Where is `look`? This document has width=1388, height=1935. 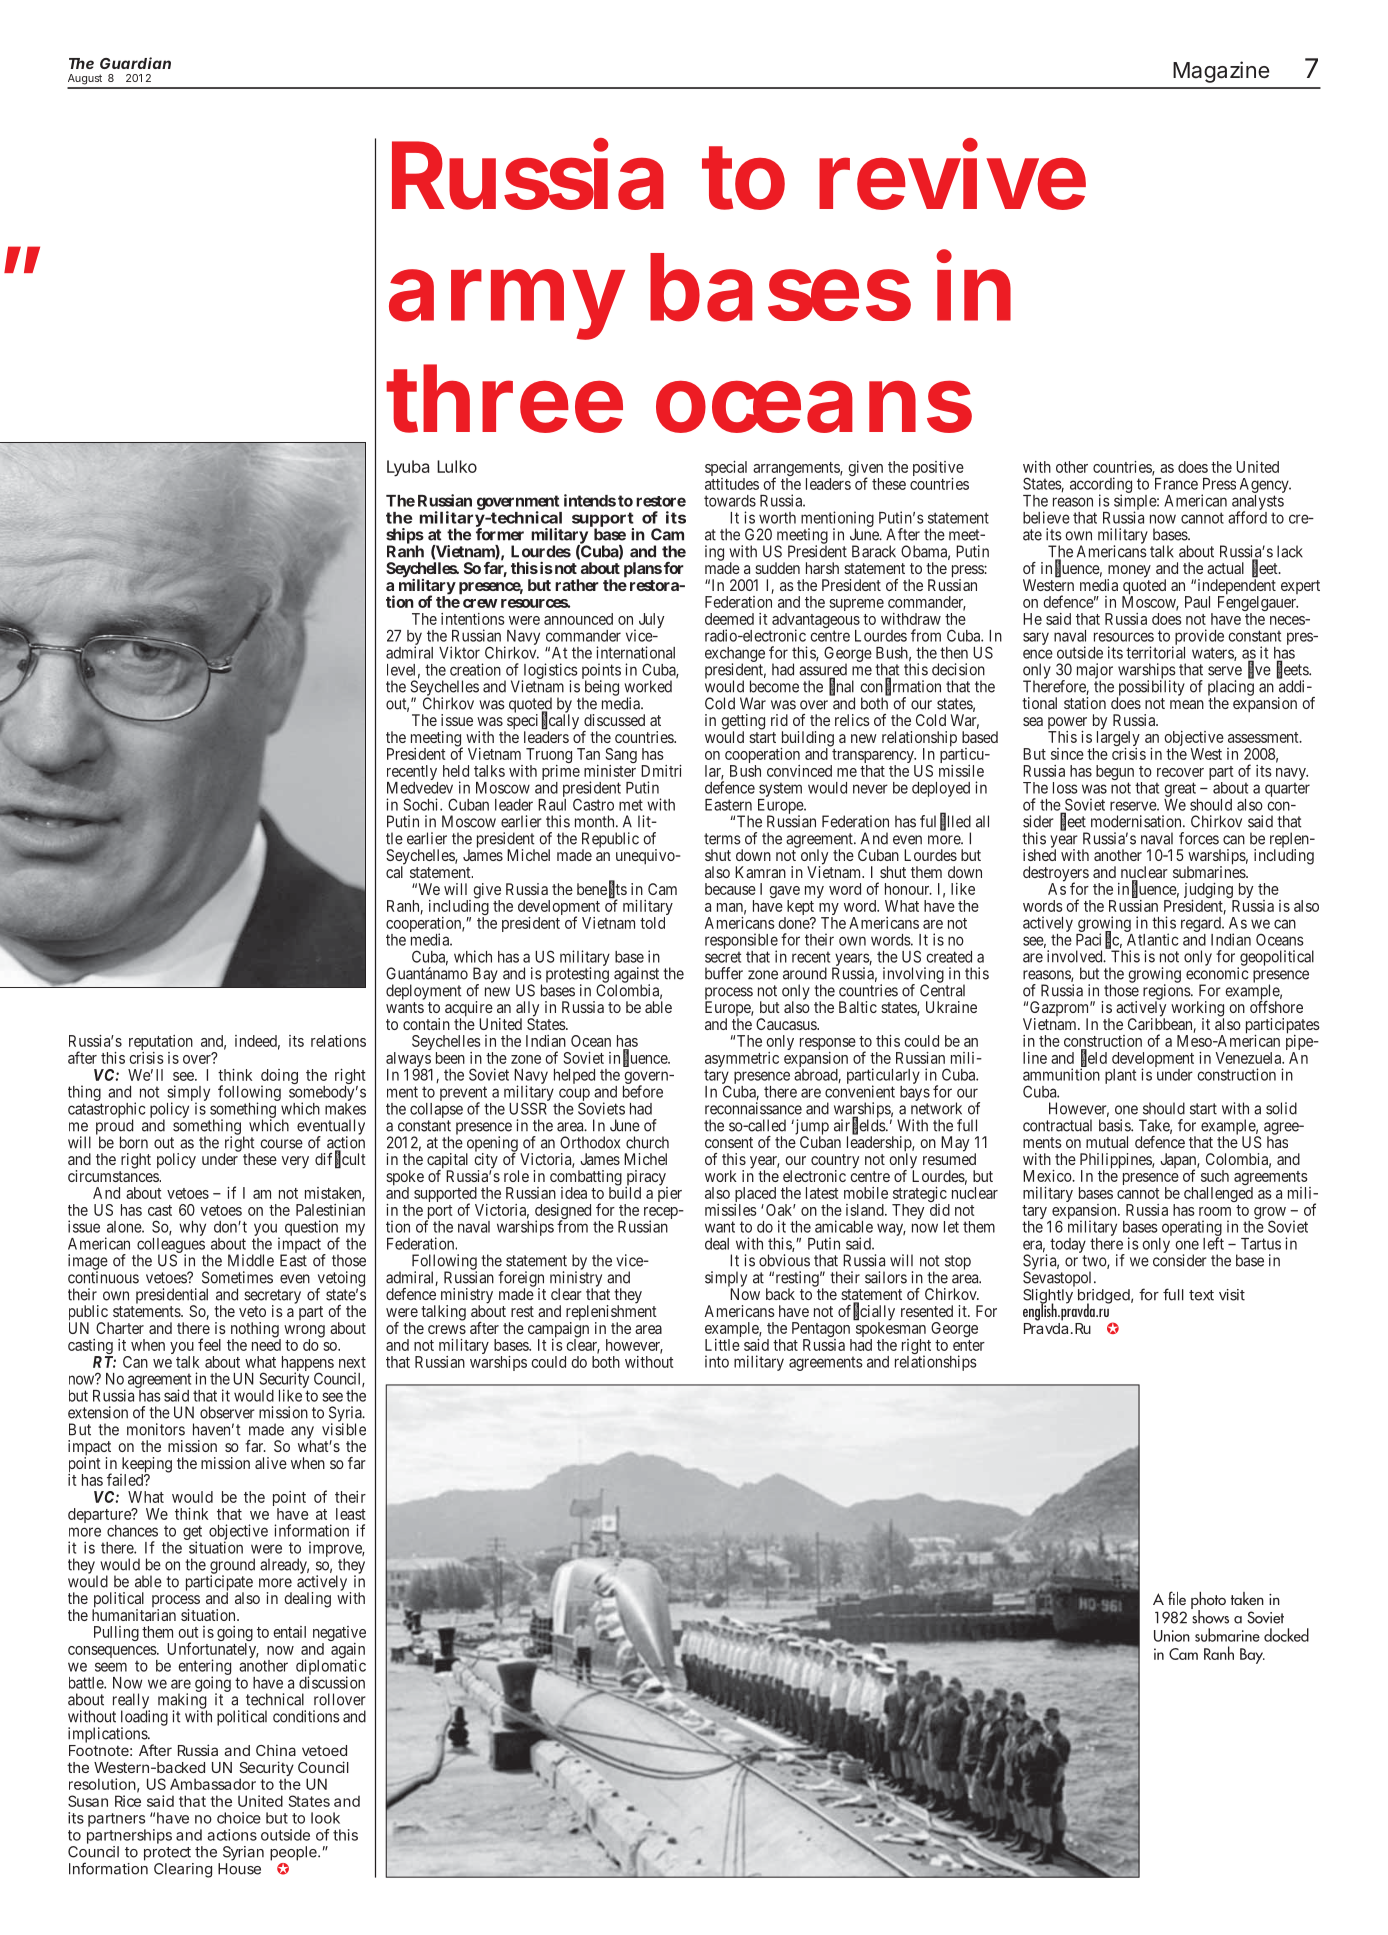
look is located at coordinates (325, 1818).
